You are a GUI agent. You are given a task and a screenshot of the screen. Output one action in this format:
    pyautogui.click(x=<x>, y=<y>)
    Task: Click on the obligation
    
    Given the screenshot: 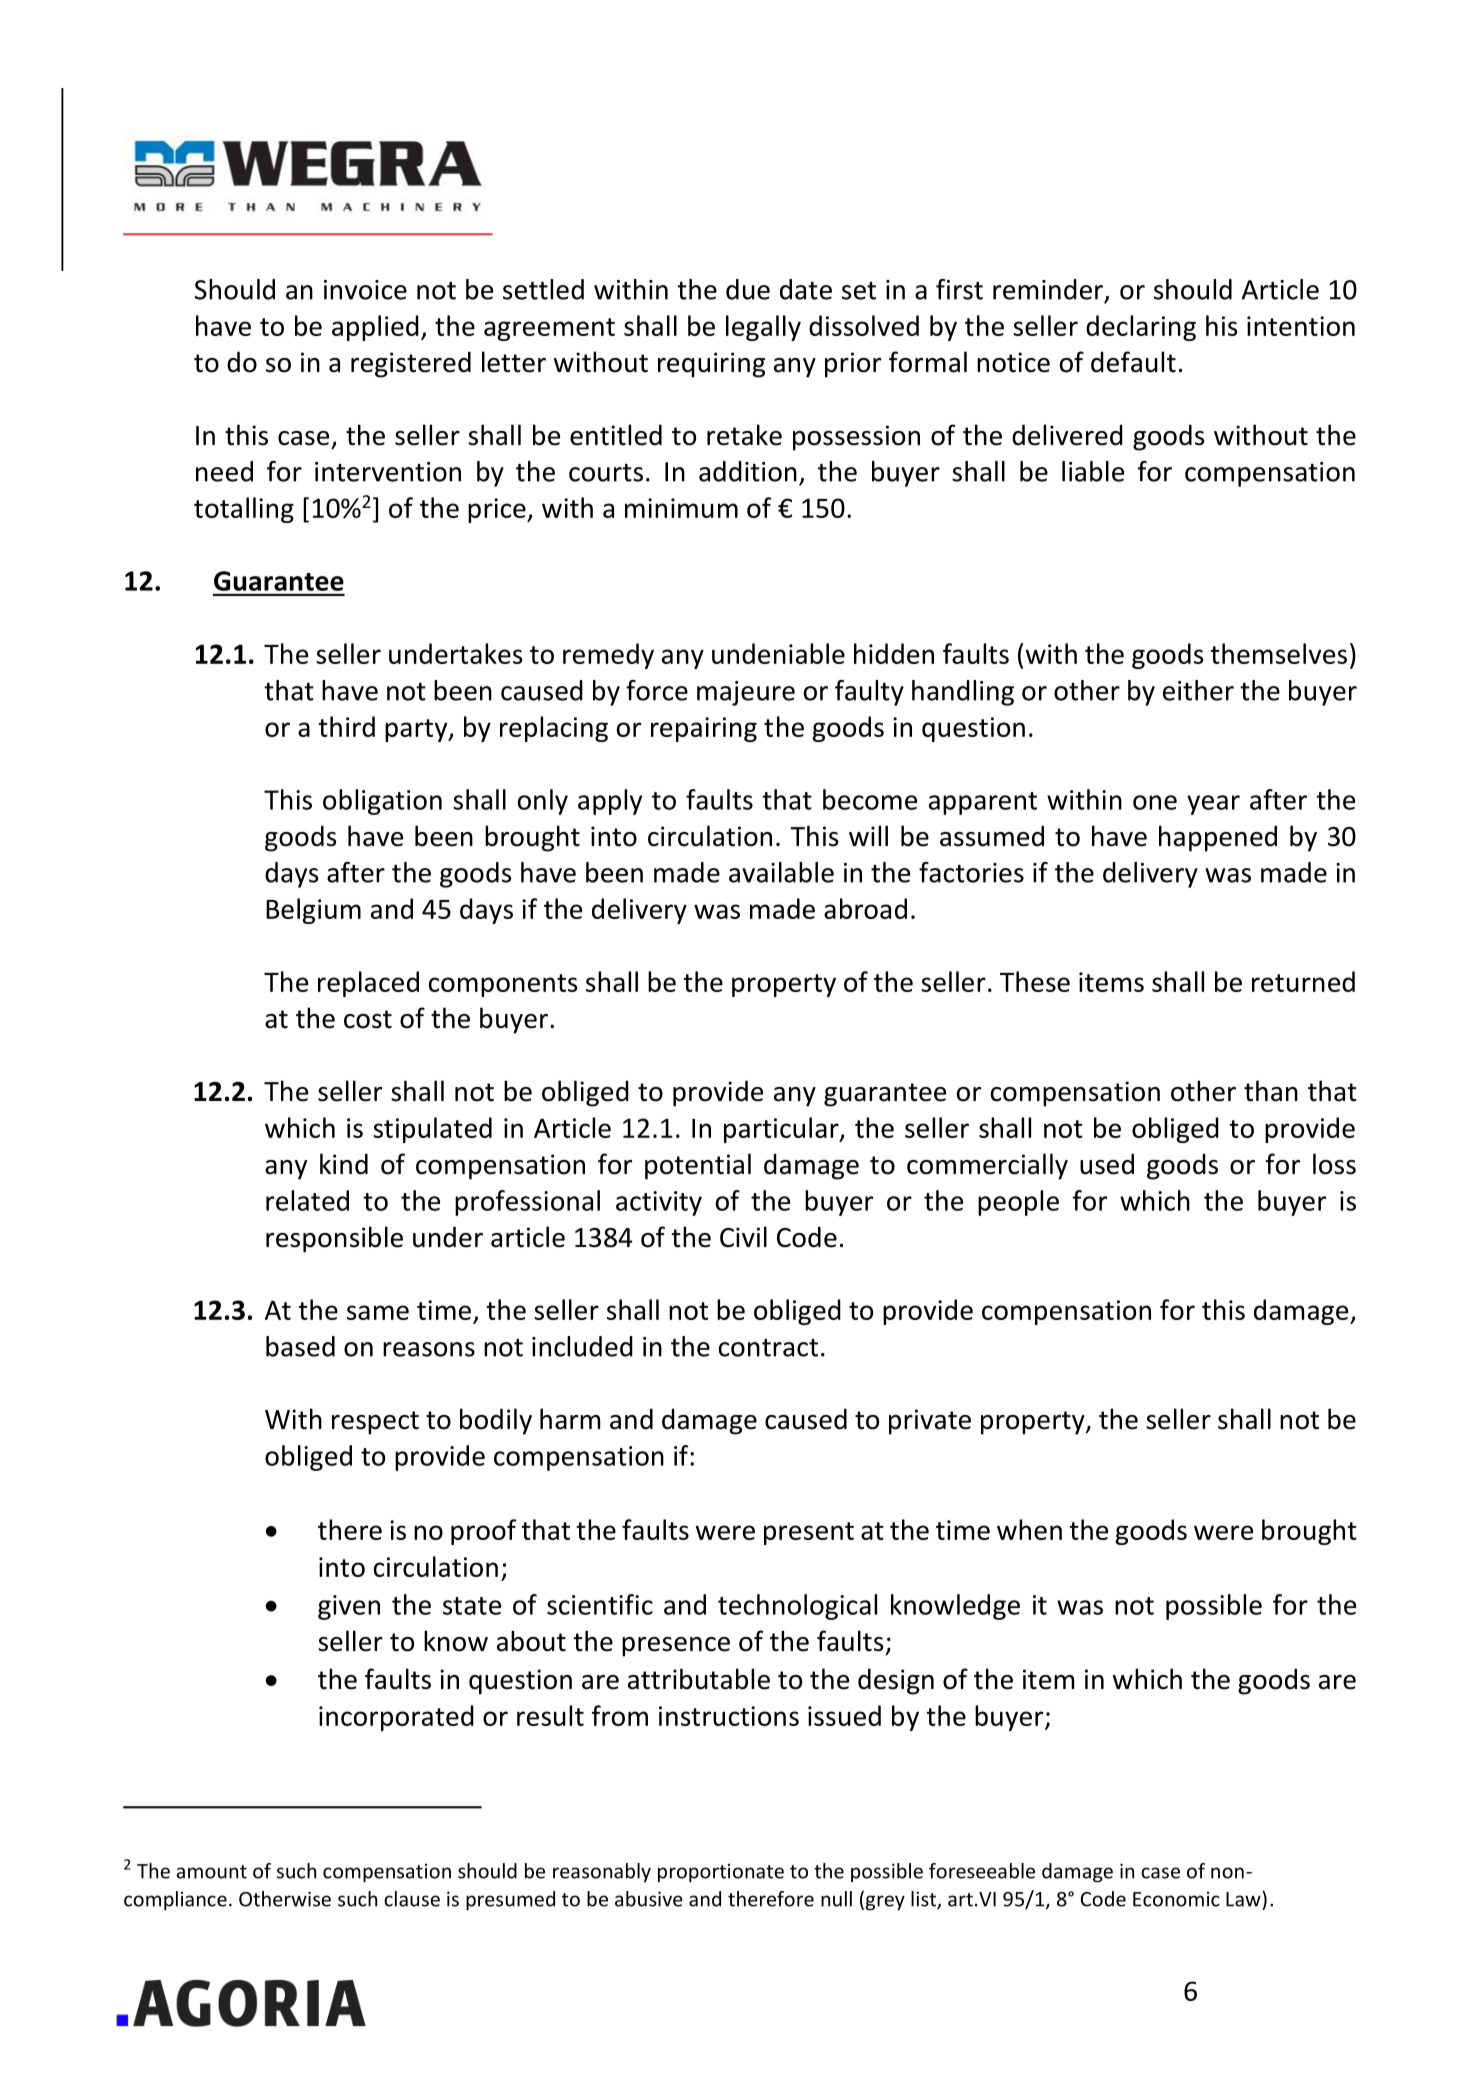 What is the action you would take?
    pyautogui.click(x=382, y=802)
